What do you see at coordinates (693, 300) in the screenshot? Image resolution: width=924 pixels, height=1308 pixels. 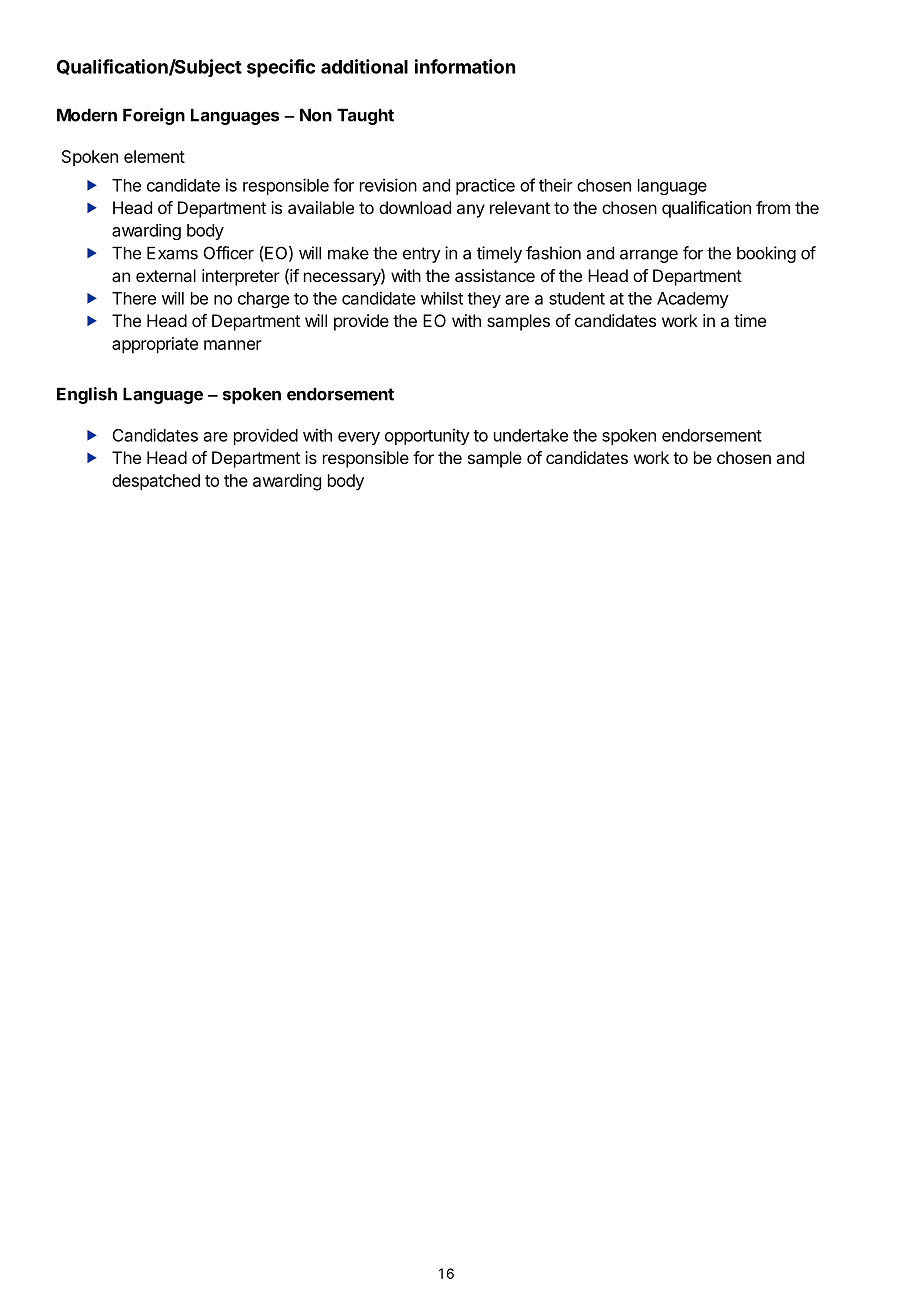 I see `Academy` at bounding box center [693, 300].
